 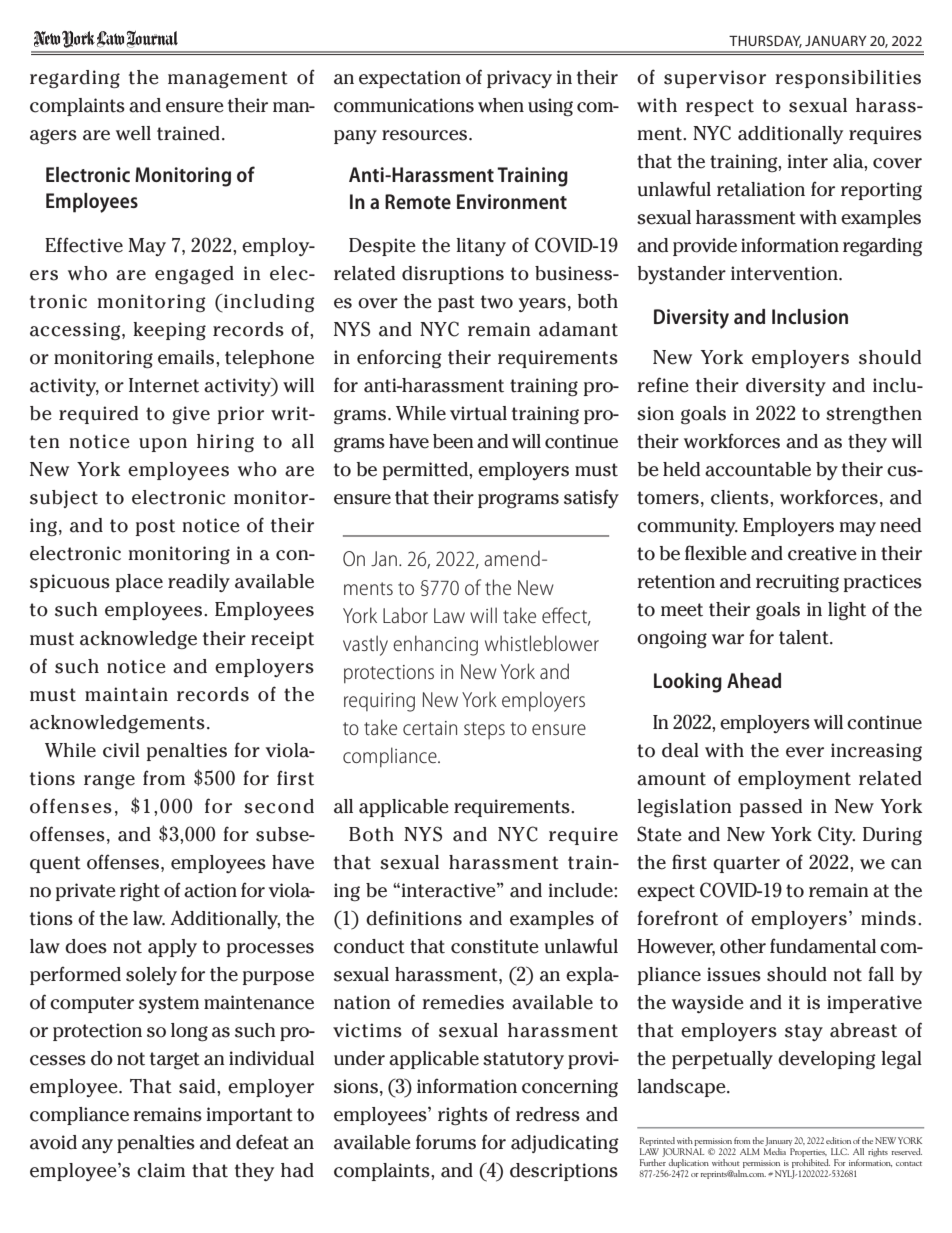 I want to click on virtual, so click(x=478, y=413).
